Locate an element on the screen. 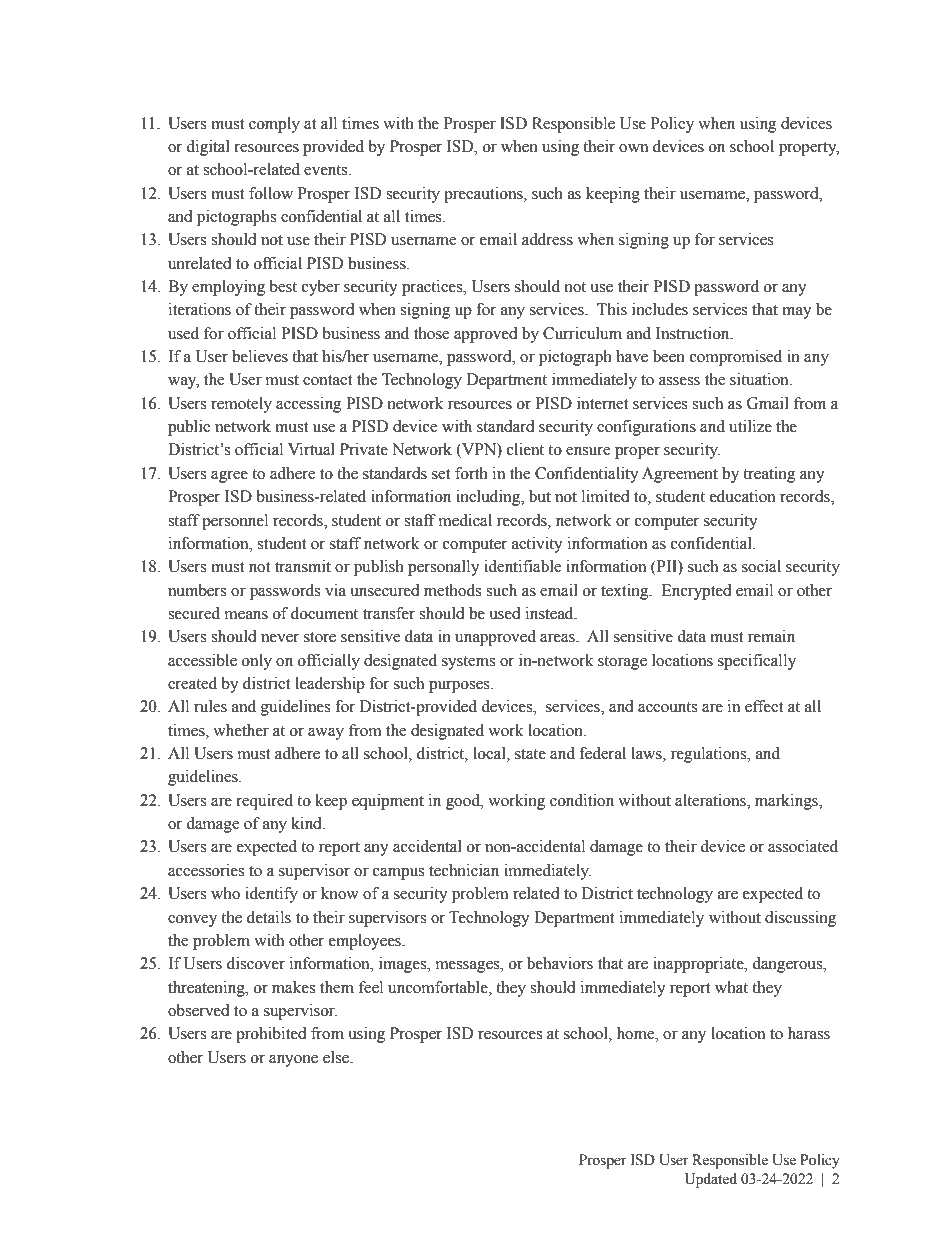 Image resolution: width=952 pixels, height=1233 pixels. comply is located at coordinates (274, 125).
